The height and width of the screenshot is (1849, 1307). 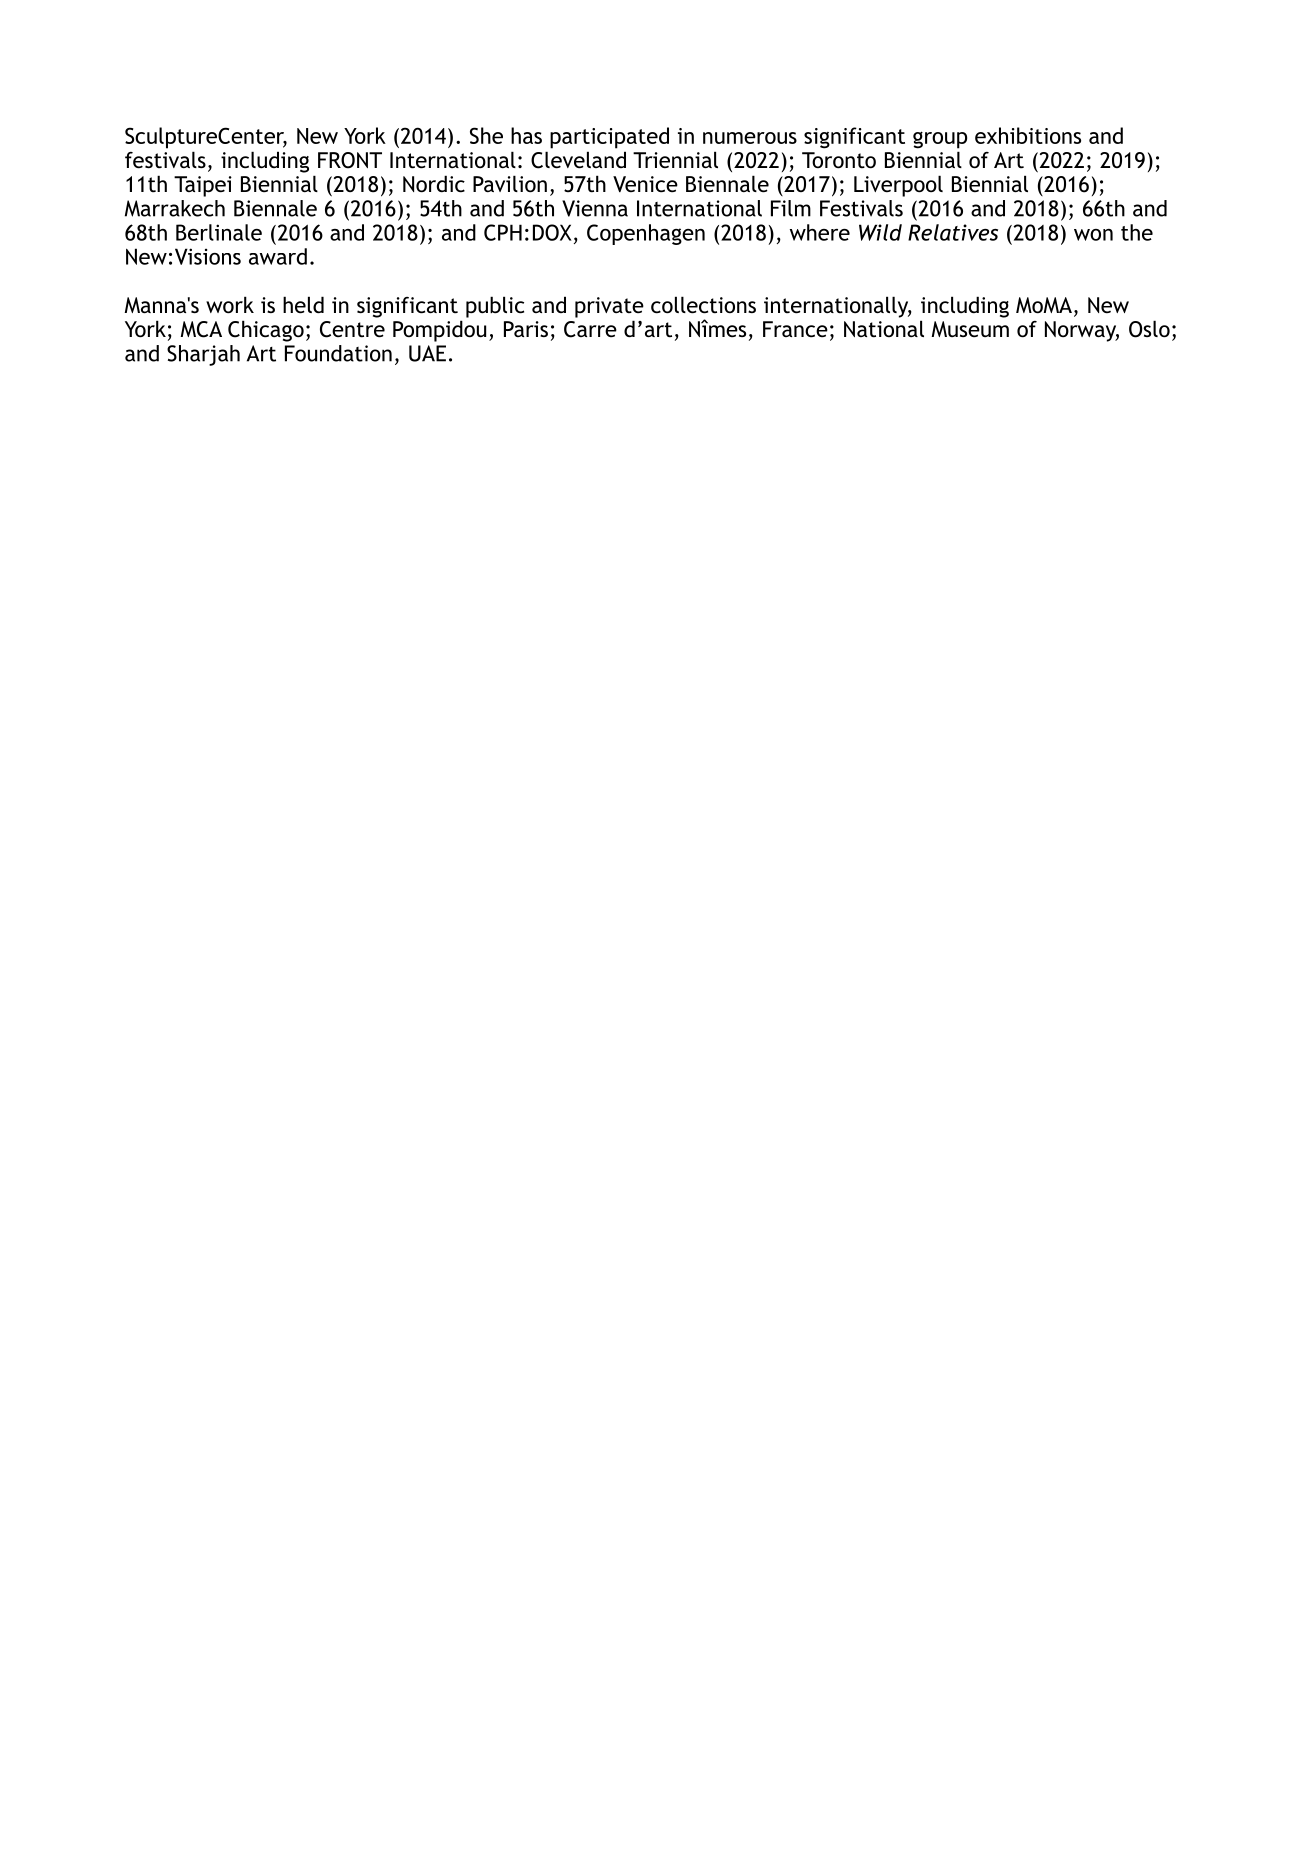 I want to click on Foundation, so click(x=338, y=353).
